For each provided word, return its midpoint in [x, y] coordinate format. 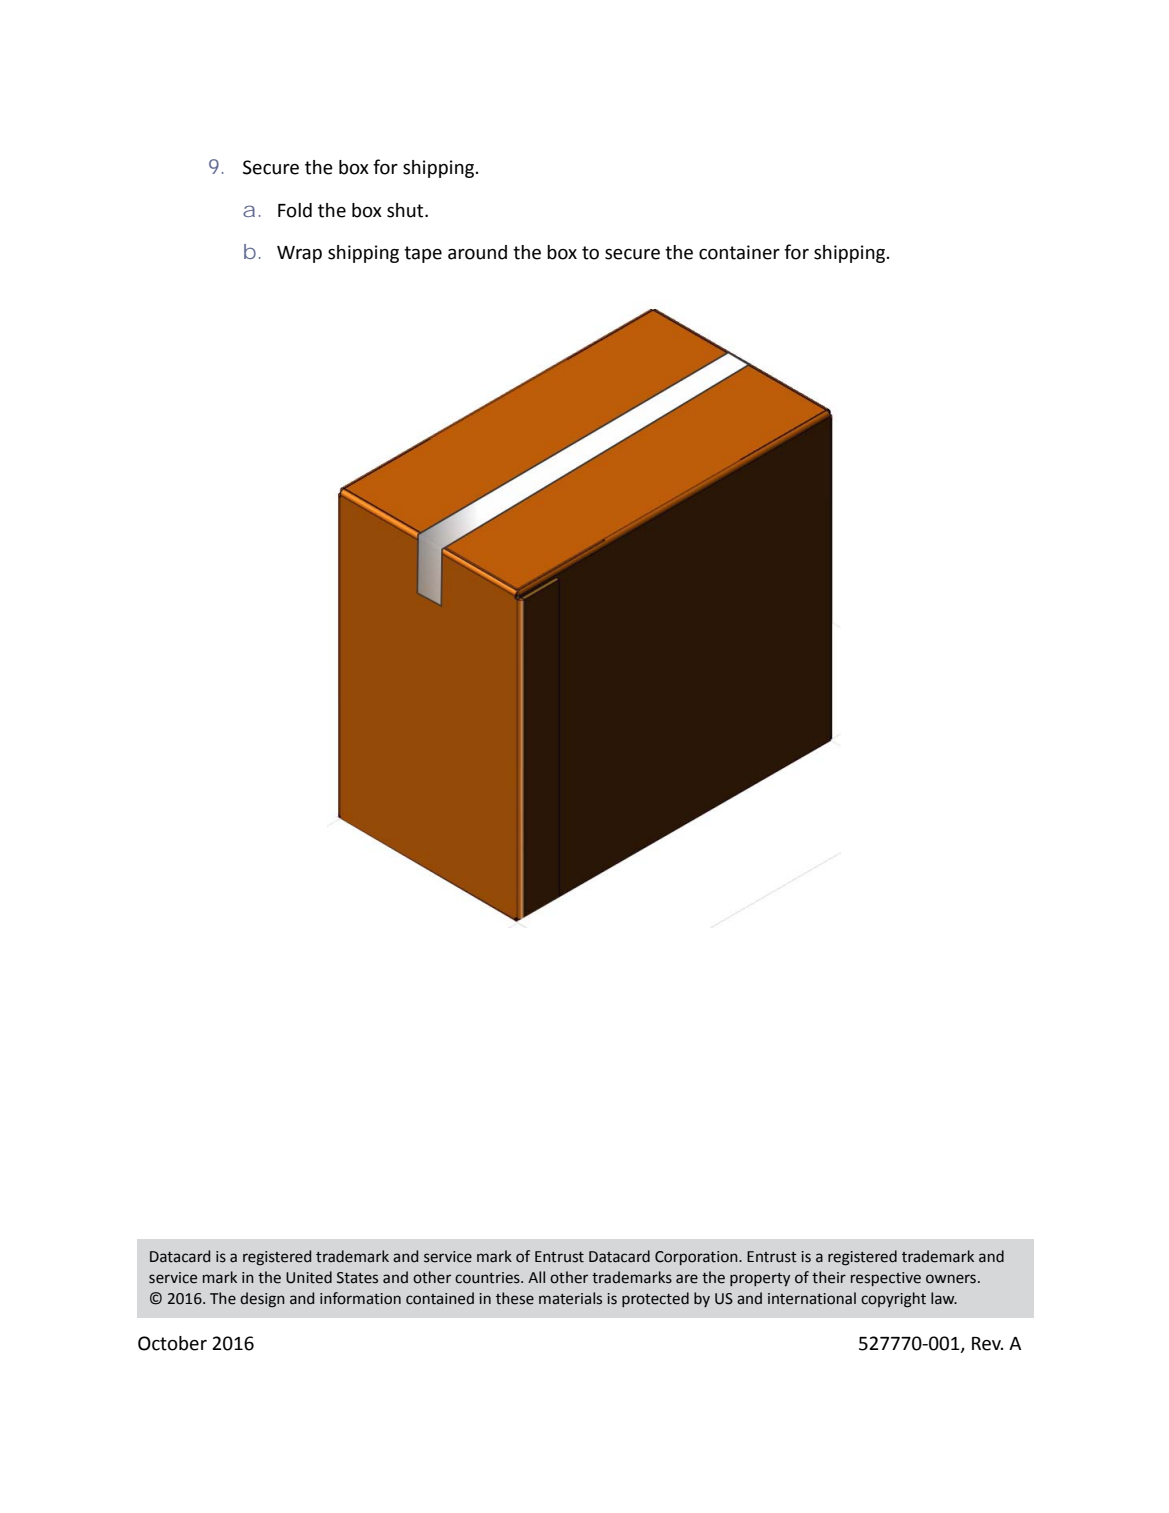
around [477, 252]
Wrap [299, 254]
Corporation [697, 1258]
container [739, 252]
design [262, 1299]
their [829, 1277]
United [309, 1277]
